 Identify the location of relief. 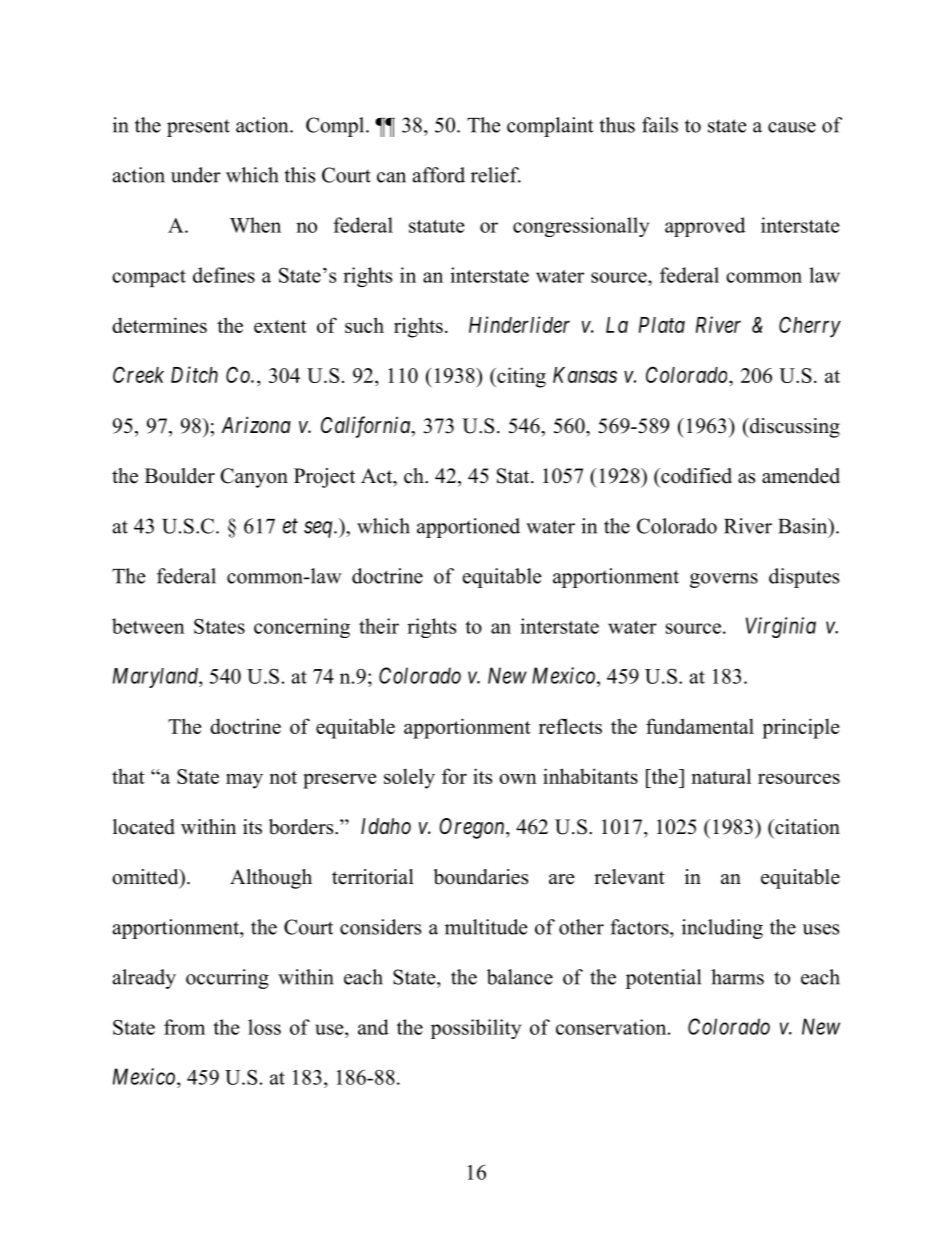
(496, 175).
